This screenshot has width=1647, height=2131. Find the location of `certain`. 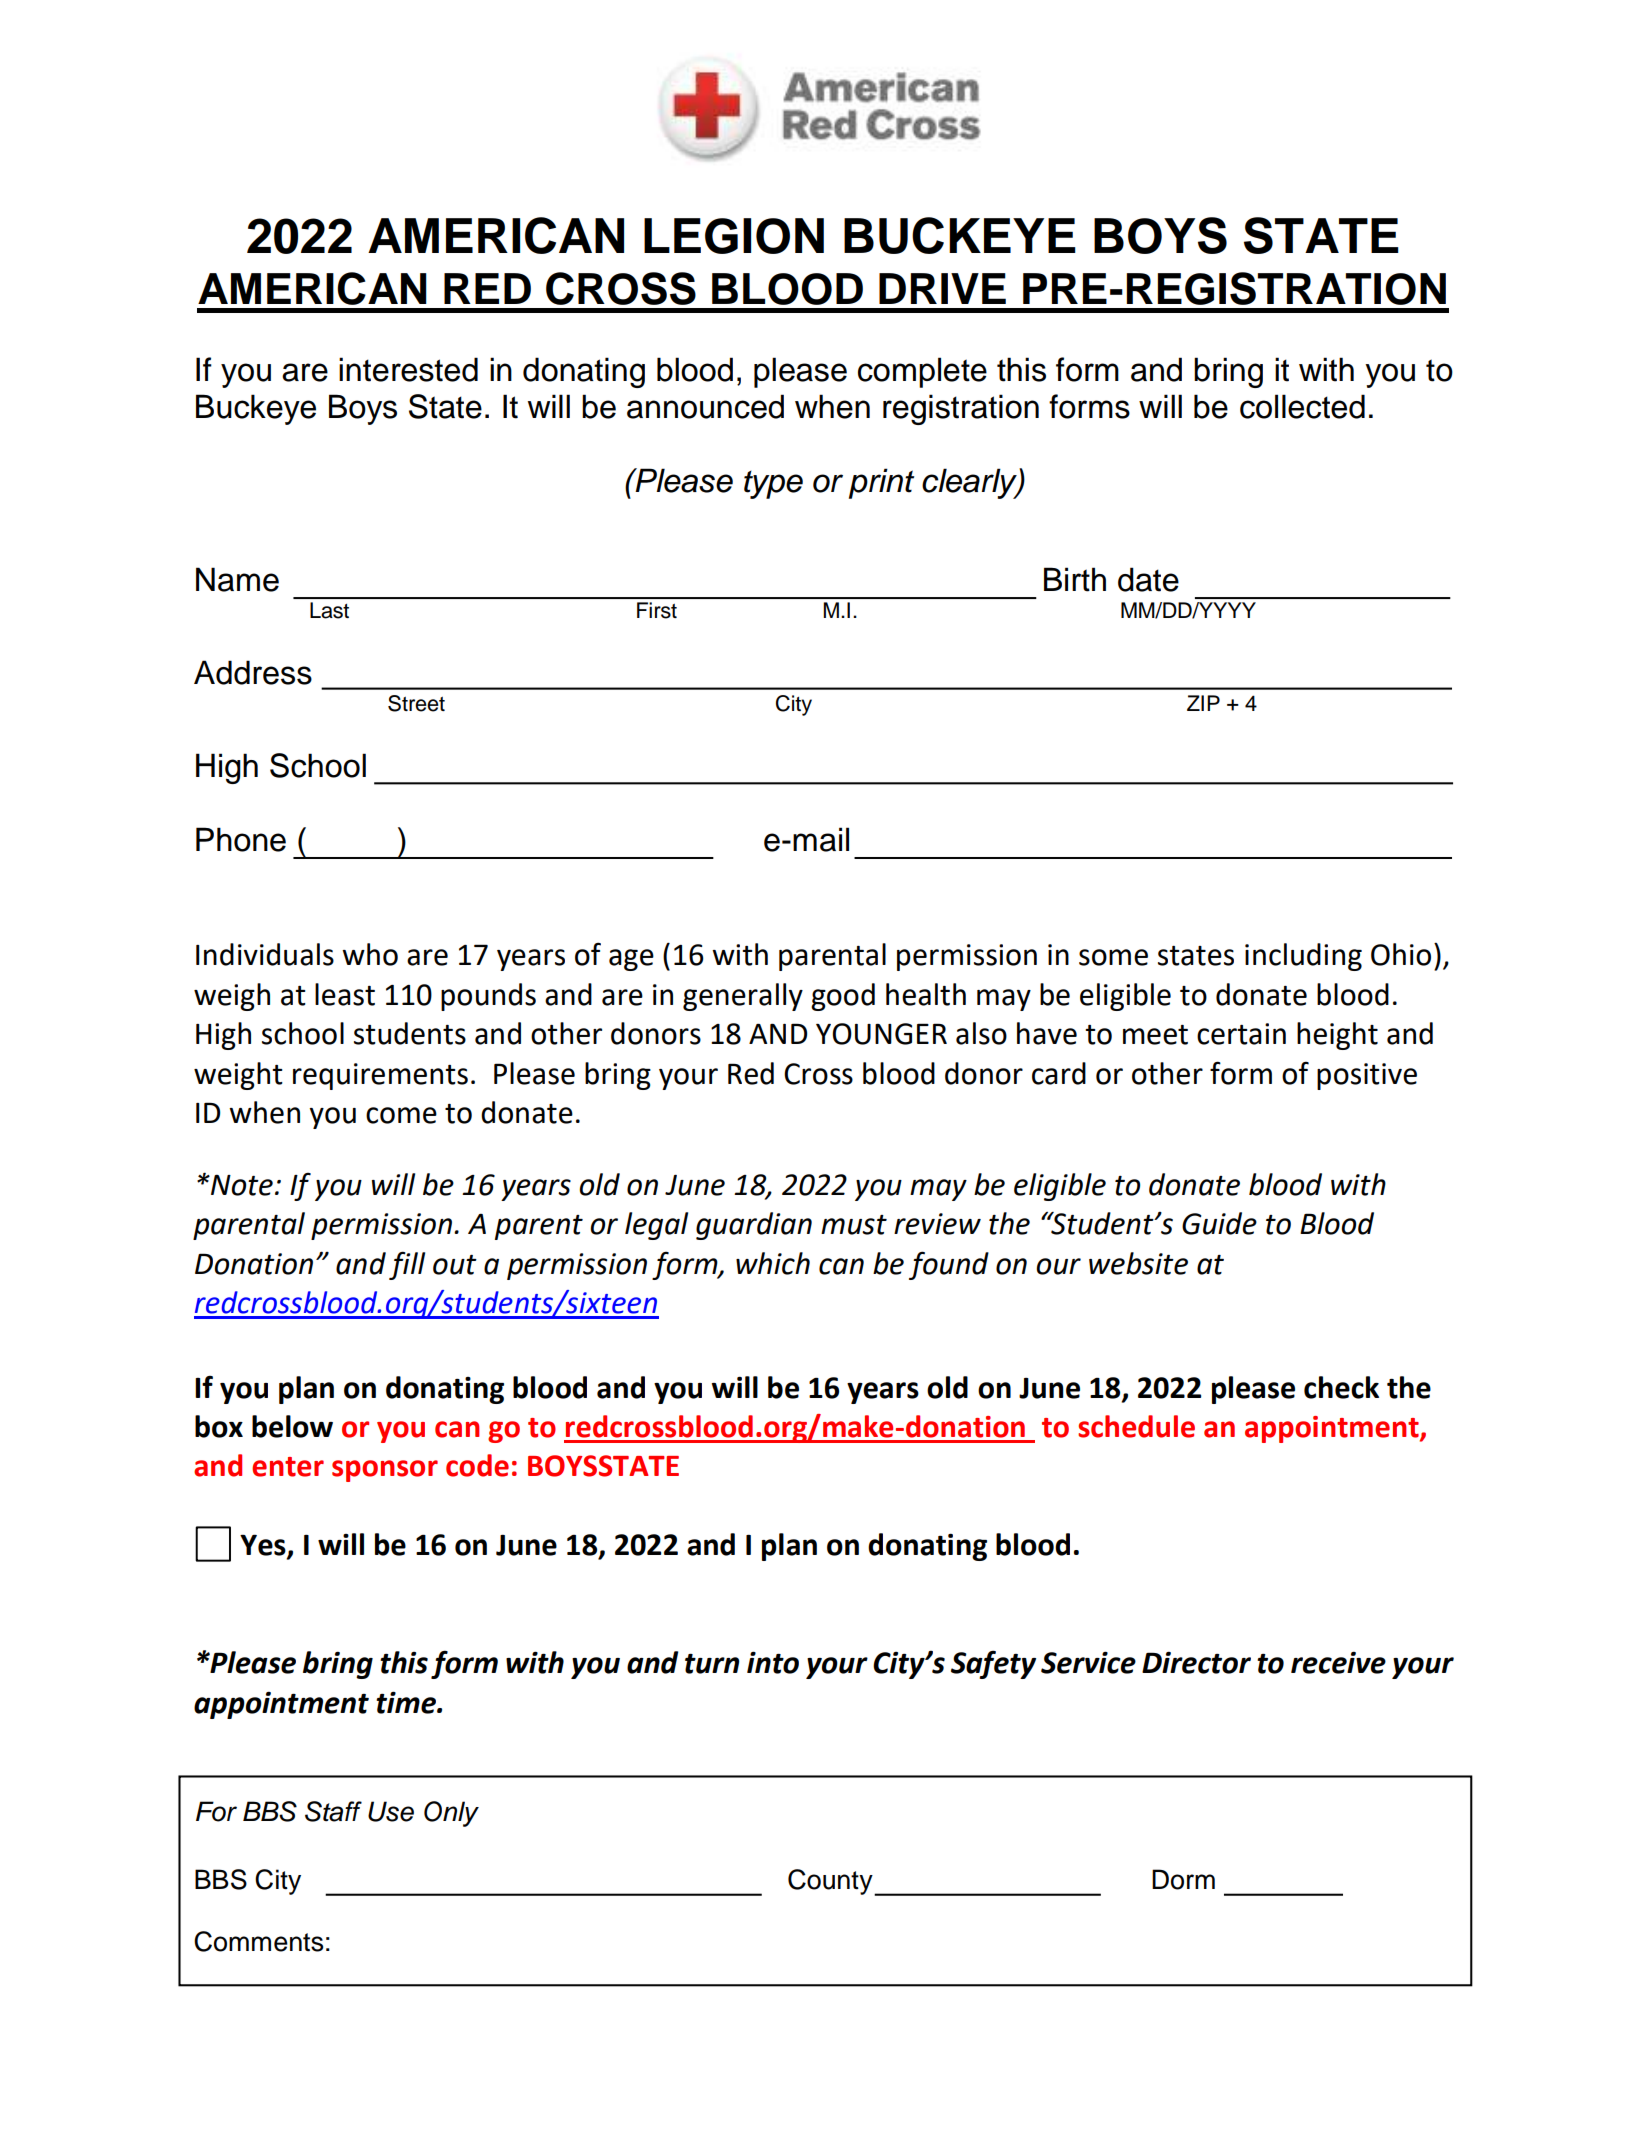

certain is located at coordinates (1241, 1034).
